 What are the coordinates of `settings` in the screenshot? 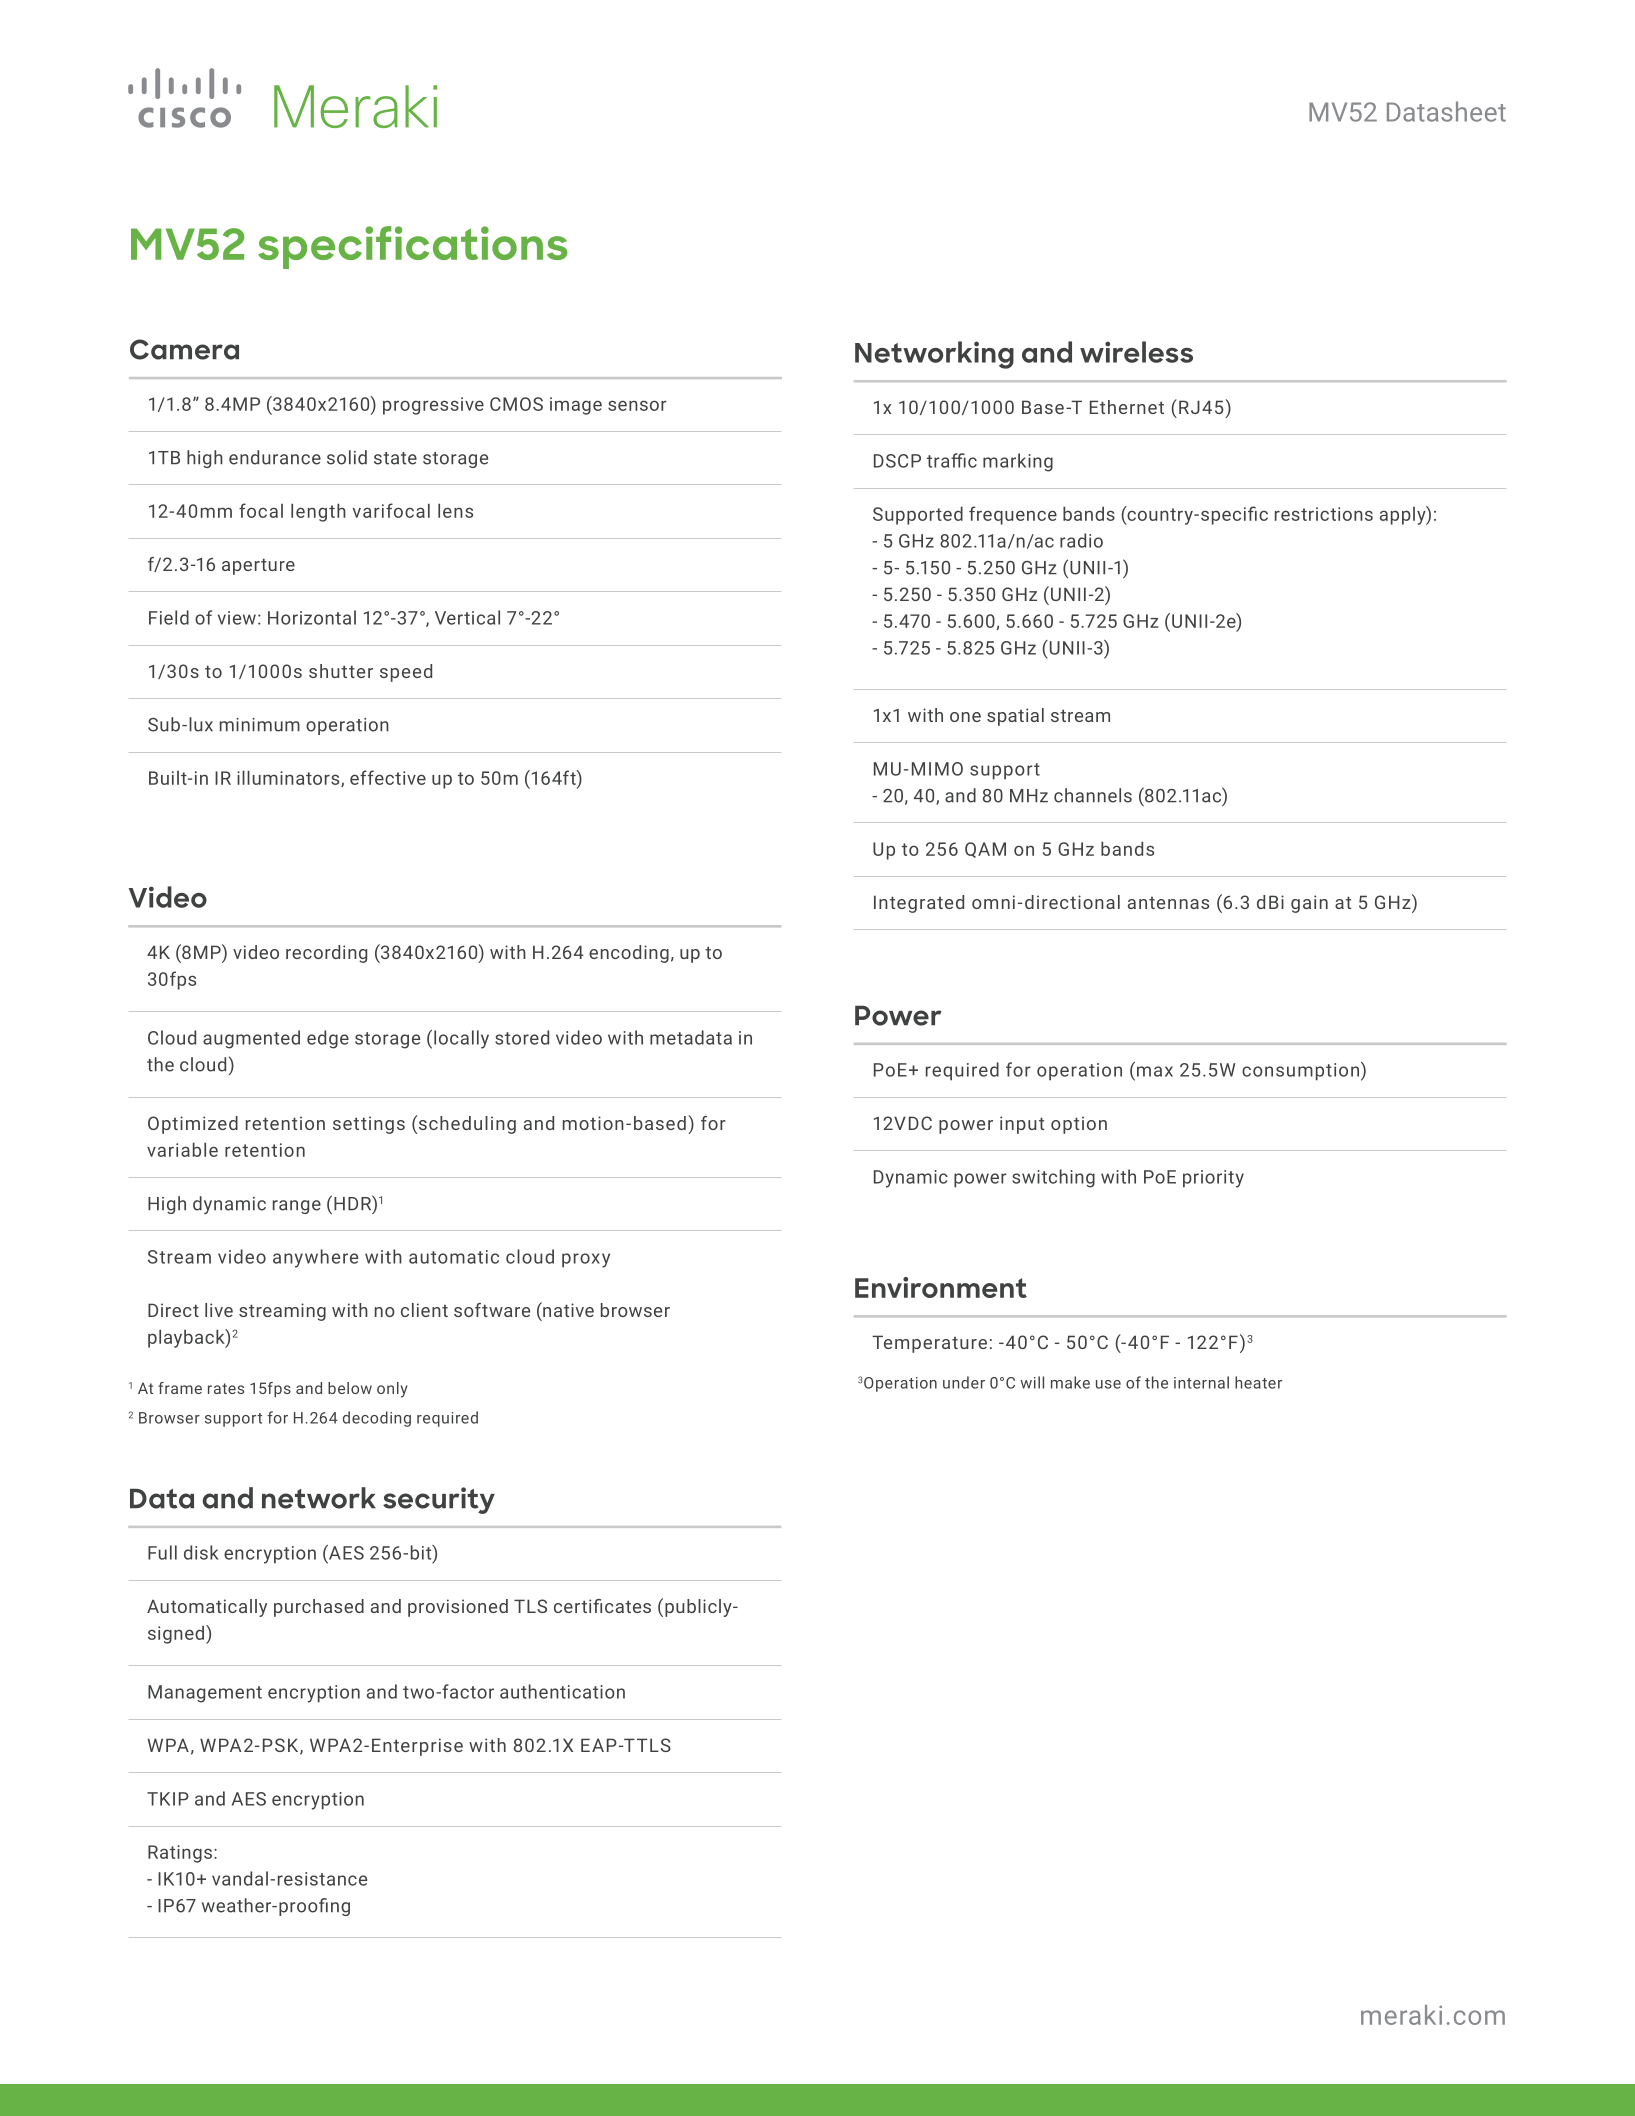 It's located at (369, 1125).
